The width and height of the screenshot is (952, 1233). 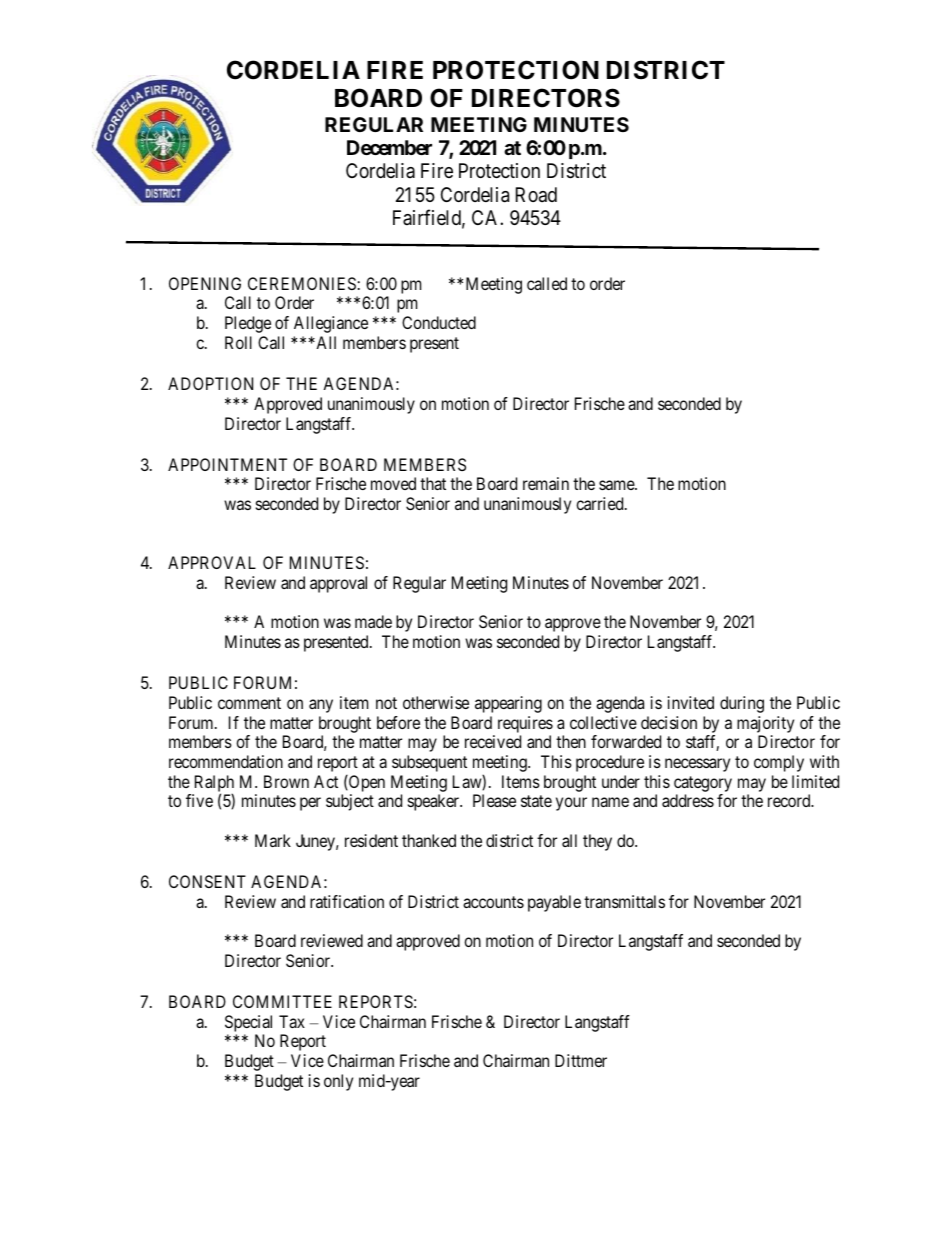 What do you see at coordinates (389, 147) in the screenshot?
I see `December` at bounding box center [389, 147].
